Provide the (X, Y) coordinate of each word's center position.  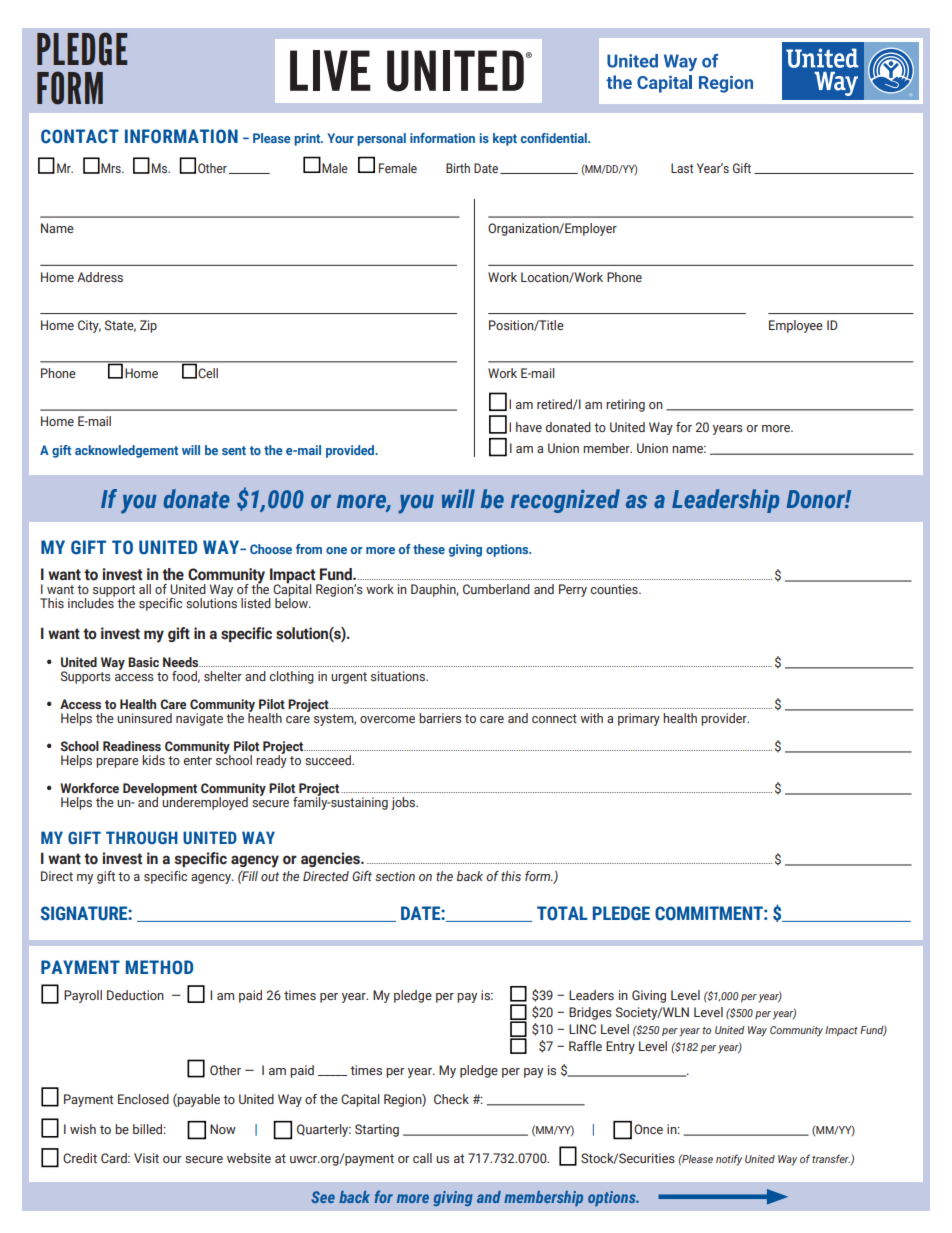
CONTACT (80, 136)
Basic (143, 662)
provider (725, 719)
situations (399, 676)
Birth (458, 168)
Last (682, 168)
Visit (146, 1158)
